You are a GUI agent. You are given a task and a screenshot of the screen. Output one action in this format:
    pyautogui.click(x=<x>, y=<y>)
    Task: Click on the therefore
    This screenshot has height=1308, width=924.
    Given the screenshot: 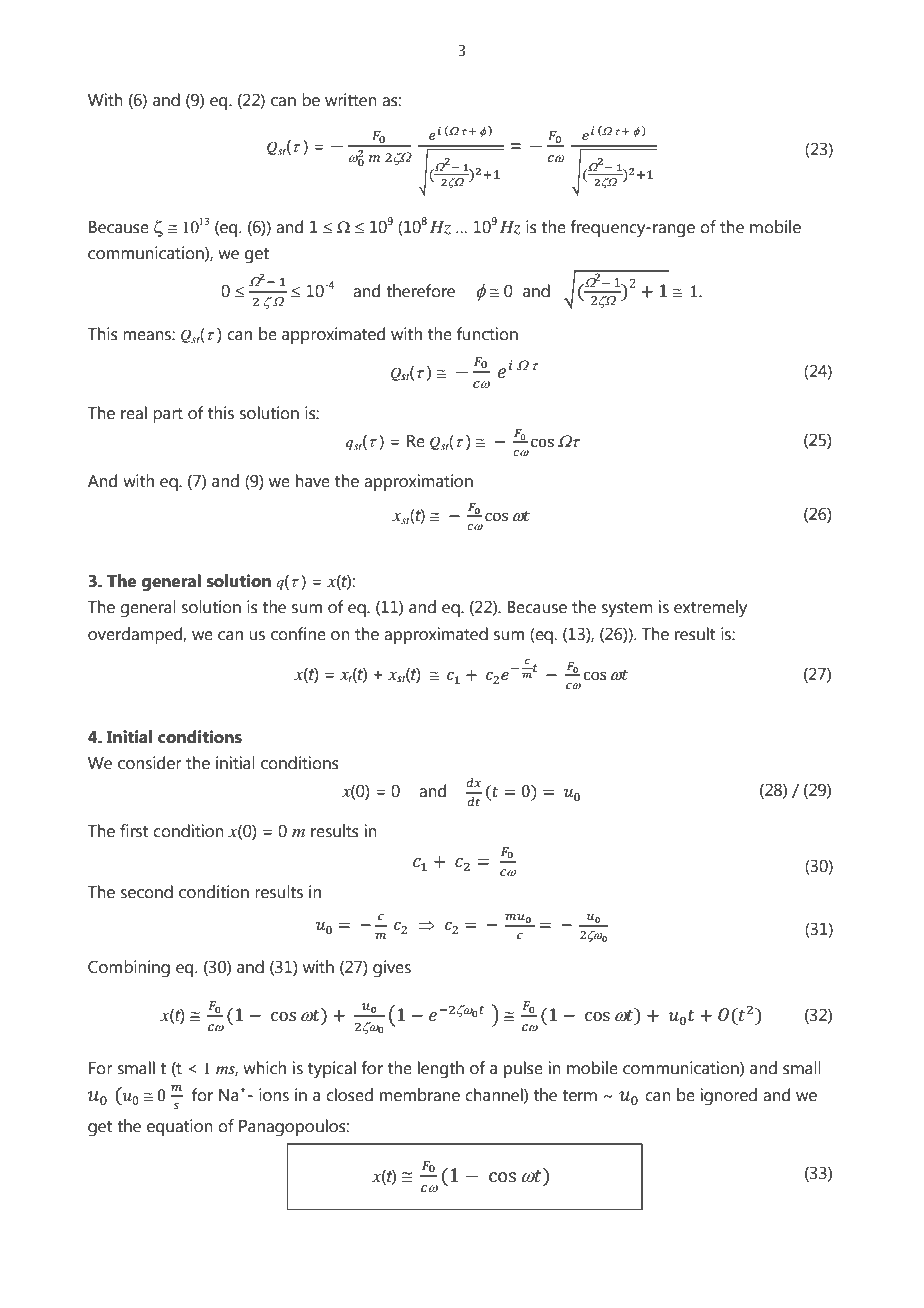 What is the action you would take?
    pyautogui.click(x=420, y=291)
